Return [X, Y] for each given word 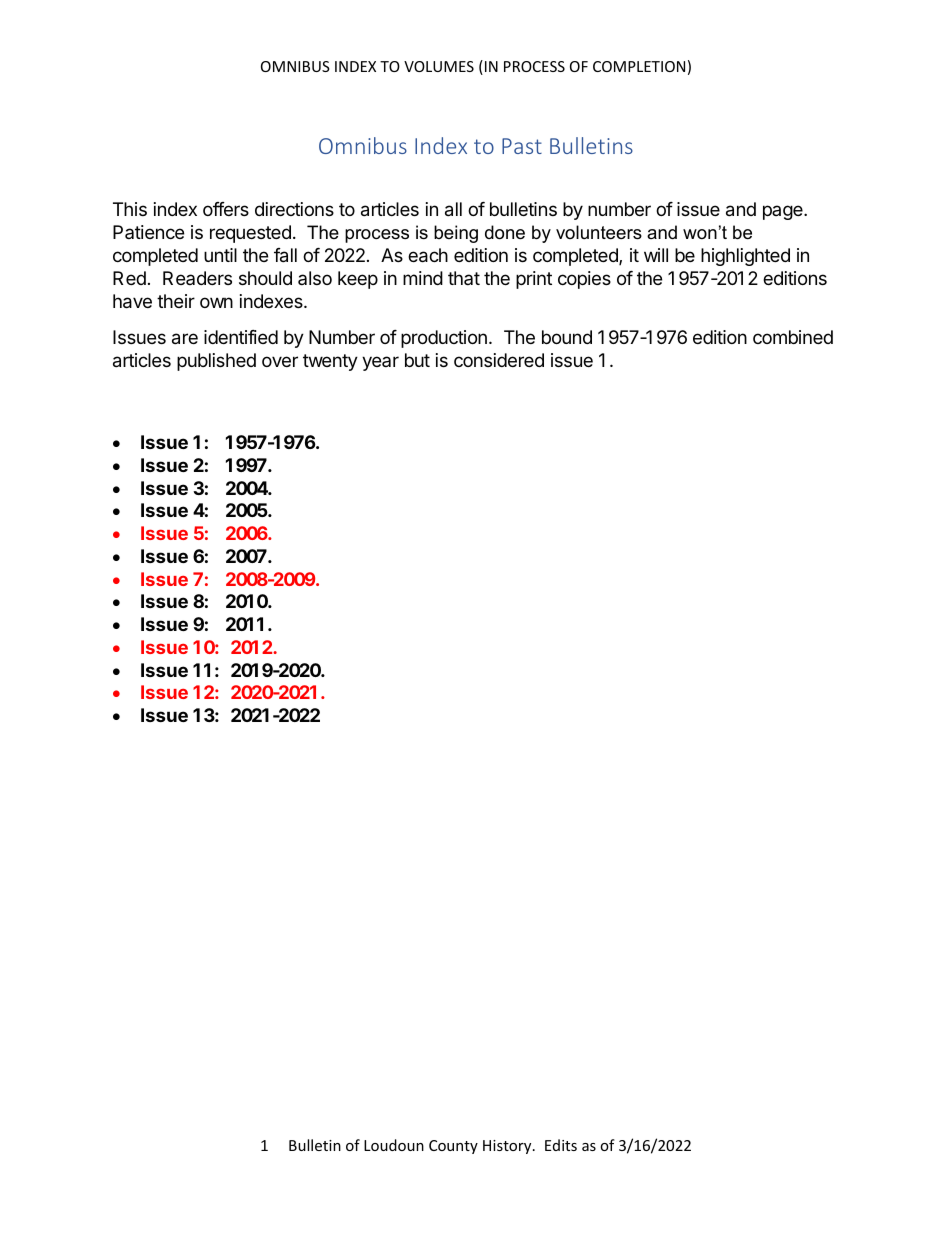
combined [793, 337]
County [453, 1147]
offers [226, 209]
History [508, 1147]
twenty [330, 362]
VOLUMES [439, 66]
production [444, 339]
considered [499, 360]
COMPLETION [639, 66]
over [280, 361]
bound [567, 337]
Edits [561, 1145]
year [380, 363]
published [216, 362]
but [417, 360]
